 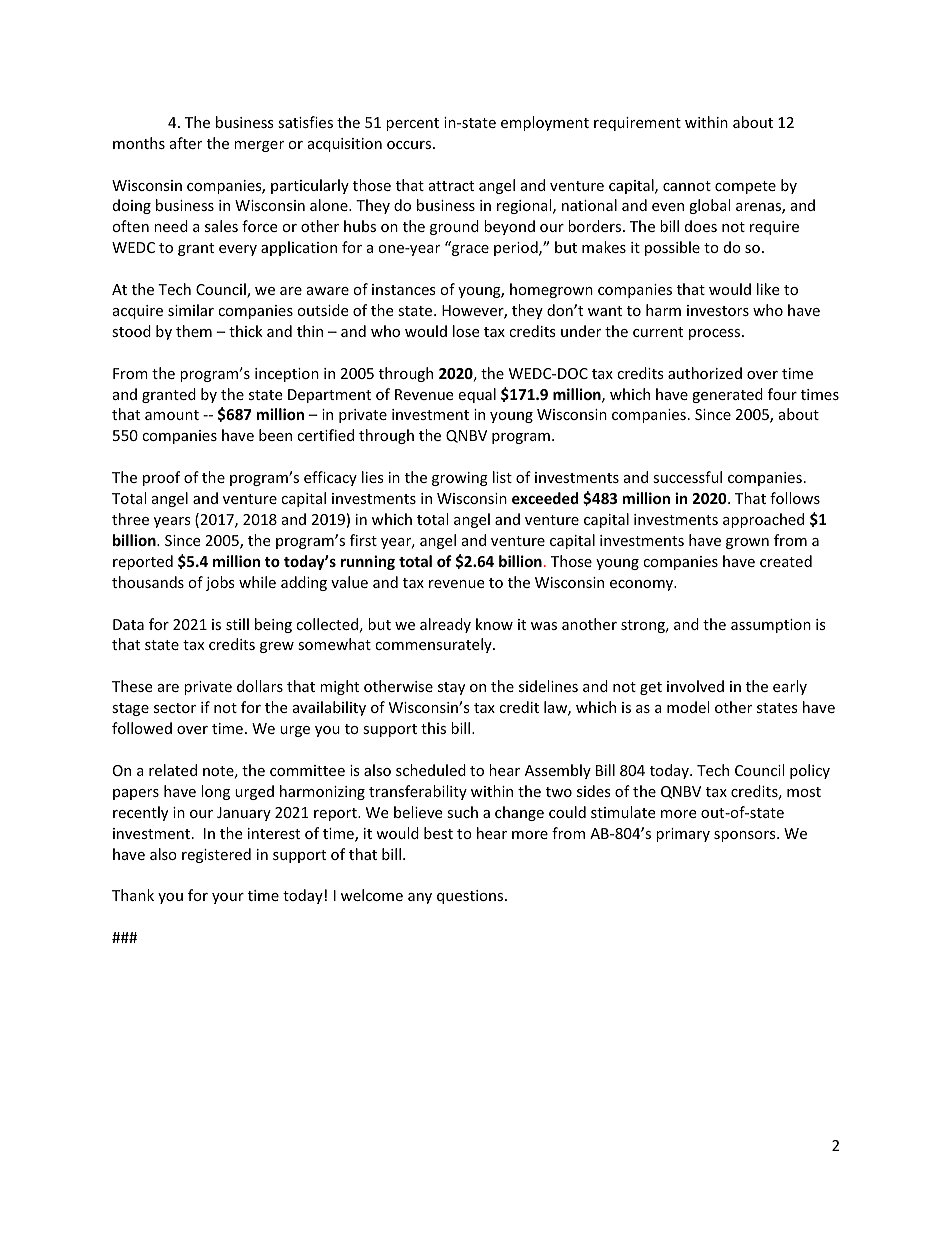 What do you see at coordinates (477, 395) in the page?
I see `equal` at bounding box center [477, 395].
